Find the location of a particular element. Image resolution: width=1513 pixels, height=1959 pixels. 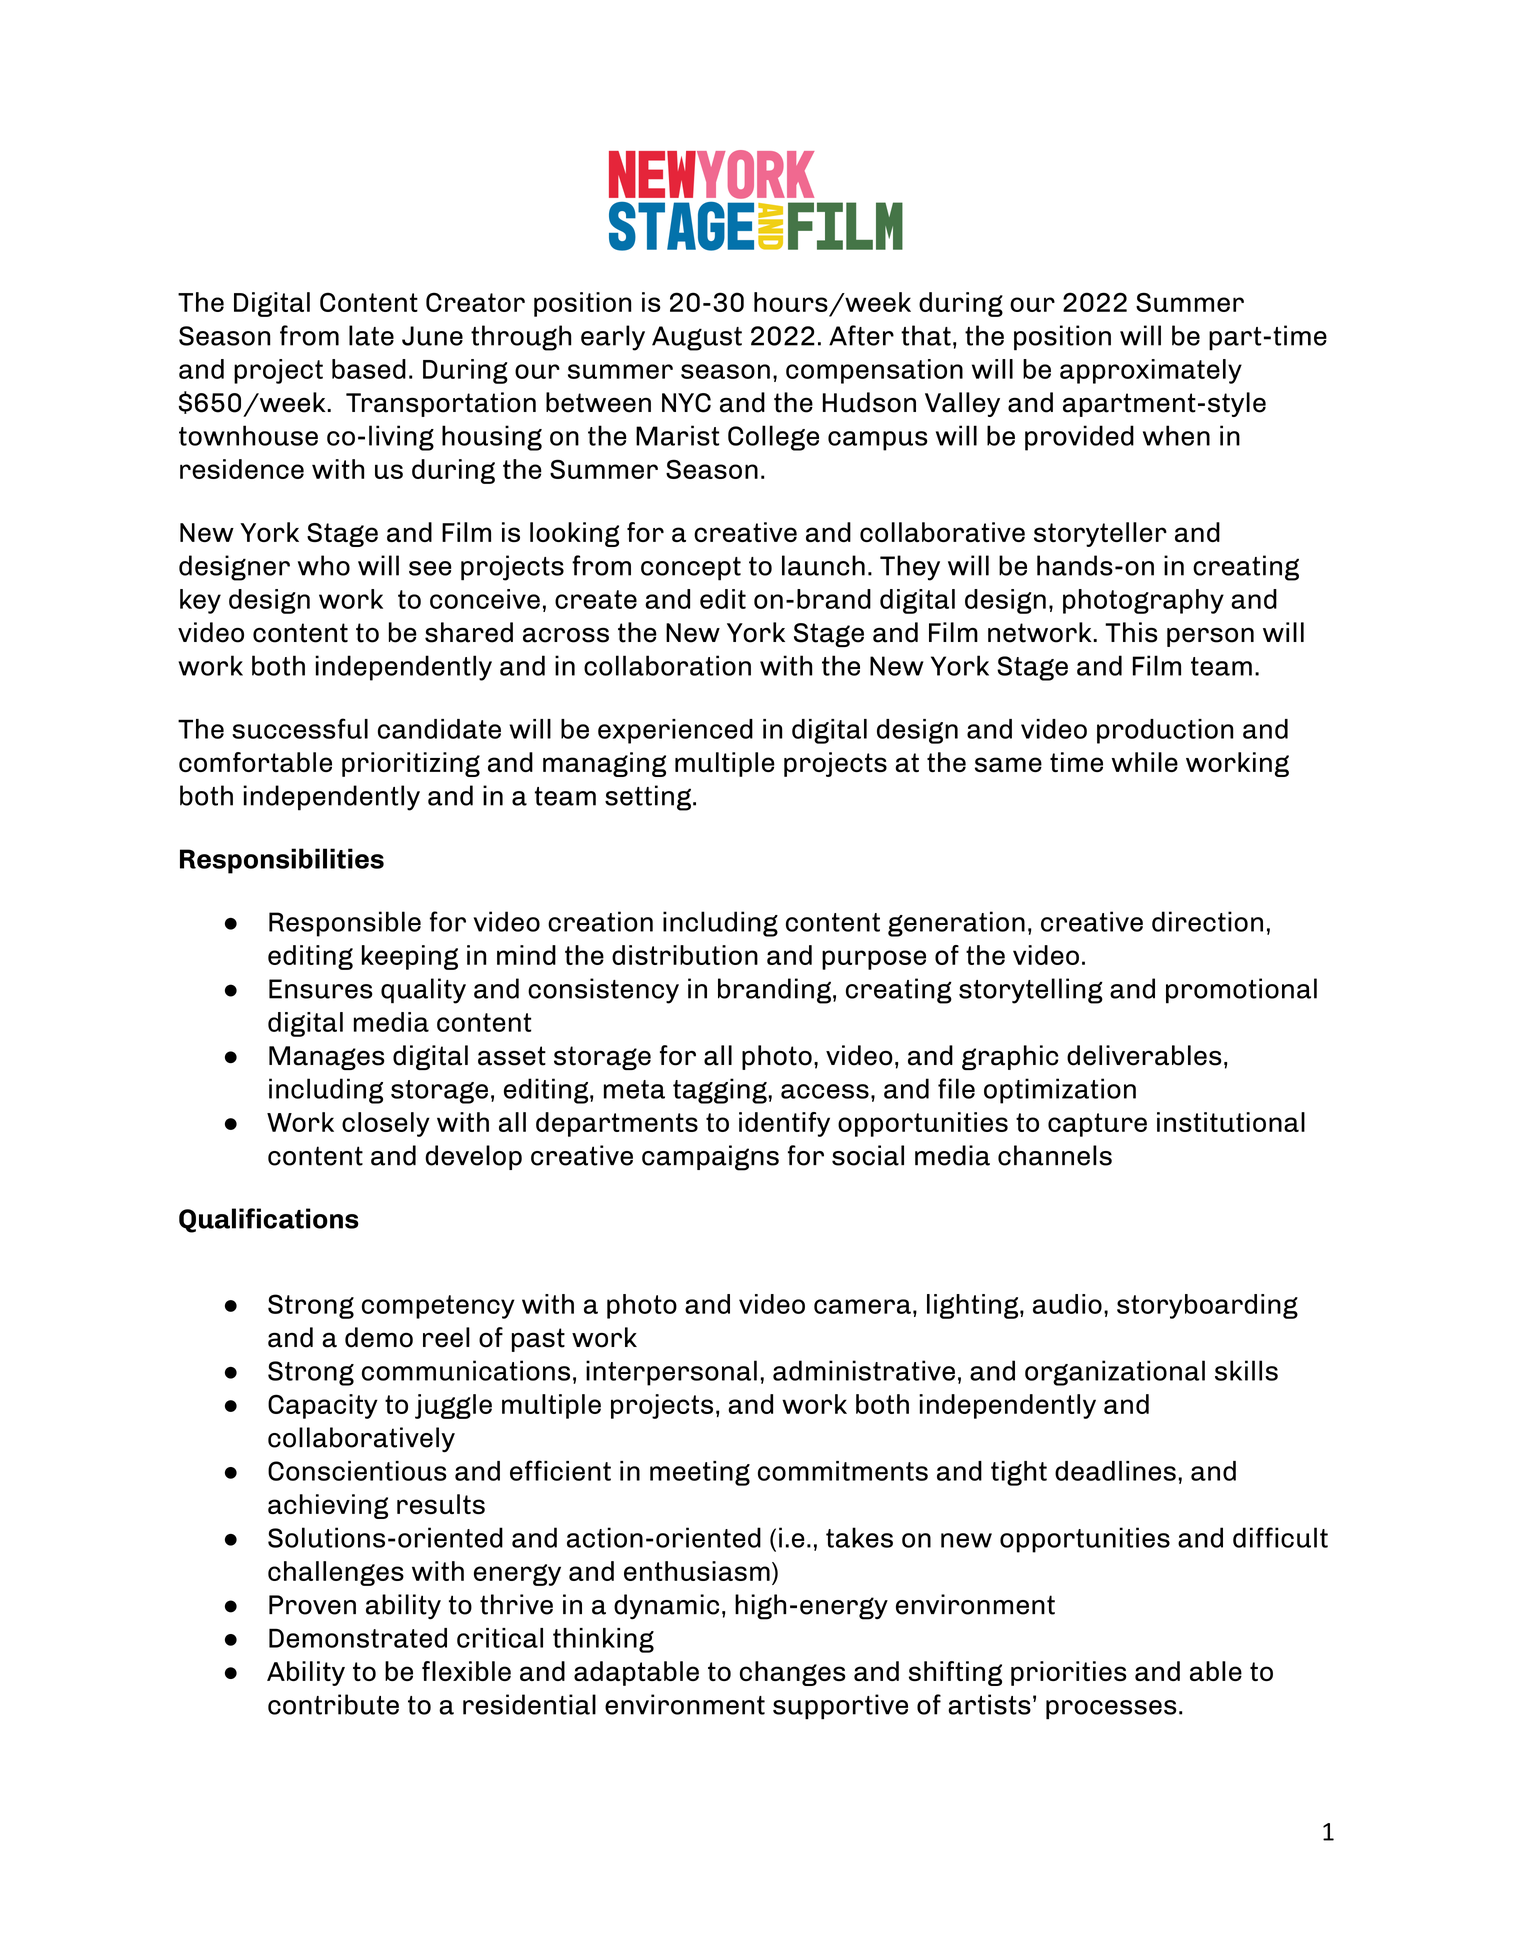

who is located at coordinates (324, 565).
